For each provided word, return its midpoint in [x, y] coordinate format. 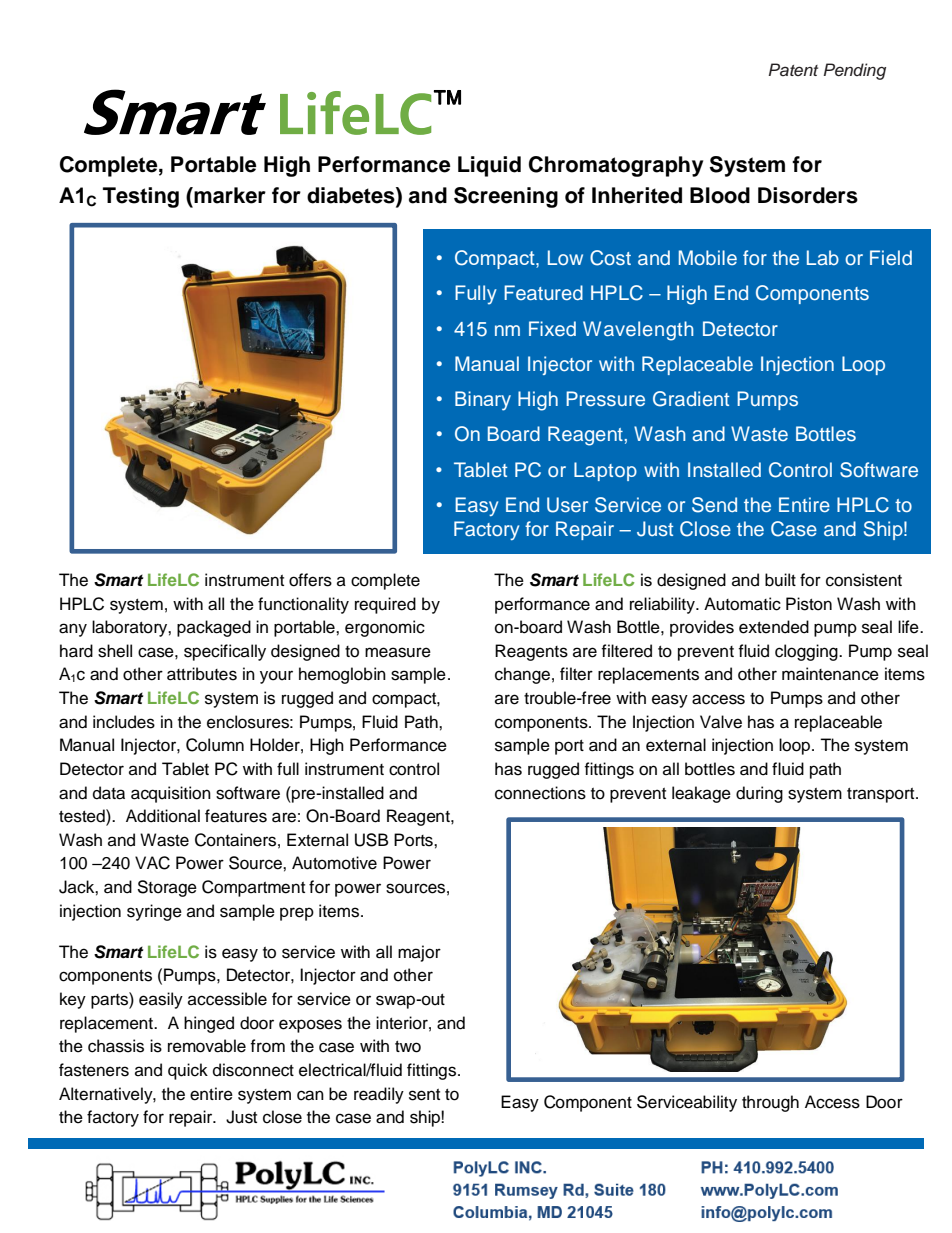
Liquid [489, 166]
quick [188, 1071]
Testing [141, 197]
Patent [793, 69]
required [385, 605]
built [780, 580]
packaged [214, 628]
